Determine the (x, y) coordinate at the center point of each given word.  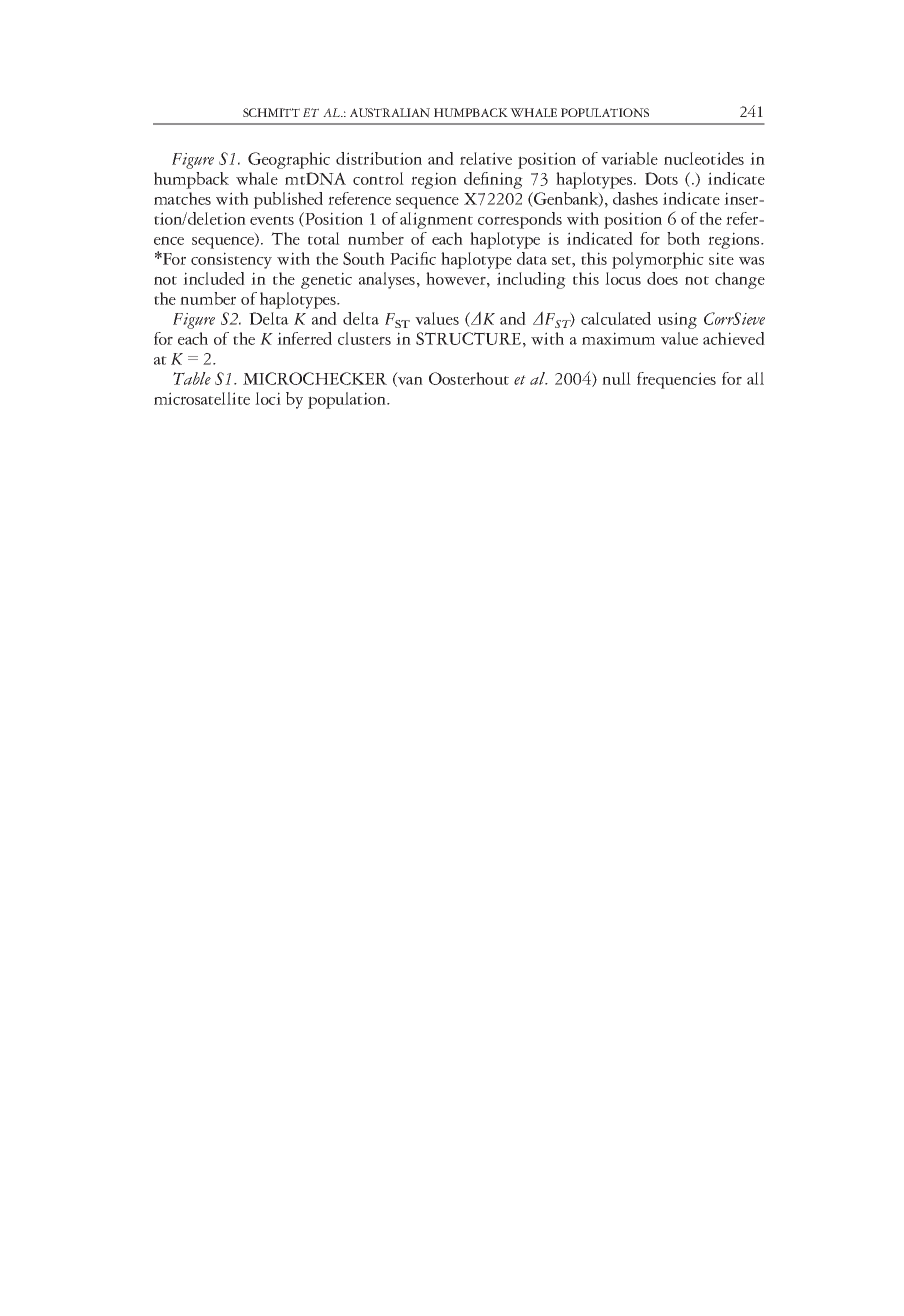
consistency (231, 260)
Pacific (413, 258)
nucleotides (704, 158)
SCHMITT (271, 112)
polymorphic (658, 260)
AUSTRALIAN (390, 113)
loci (268, 398)
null (616, 378)
